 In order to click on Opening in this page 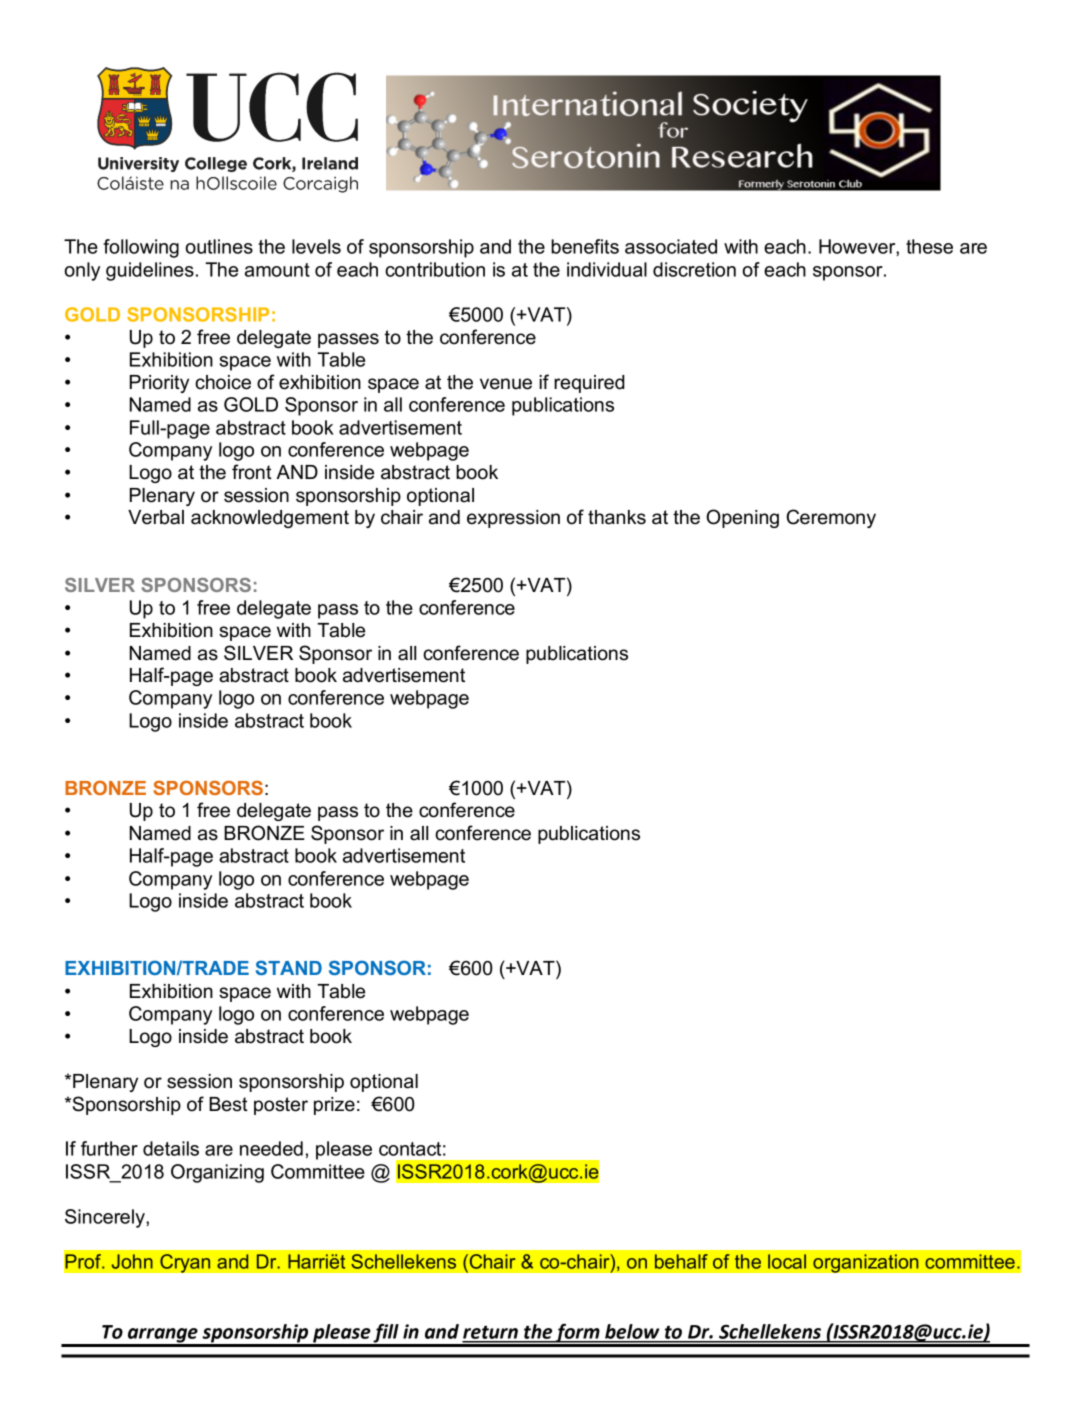, I will do `click(742, 518)`.
